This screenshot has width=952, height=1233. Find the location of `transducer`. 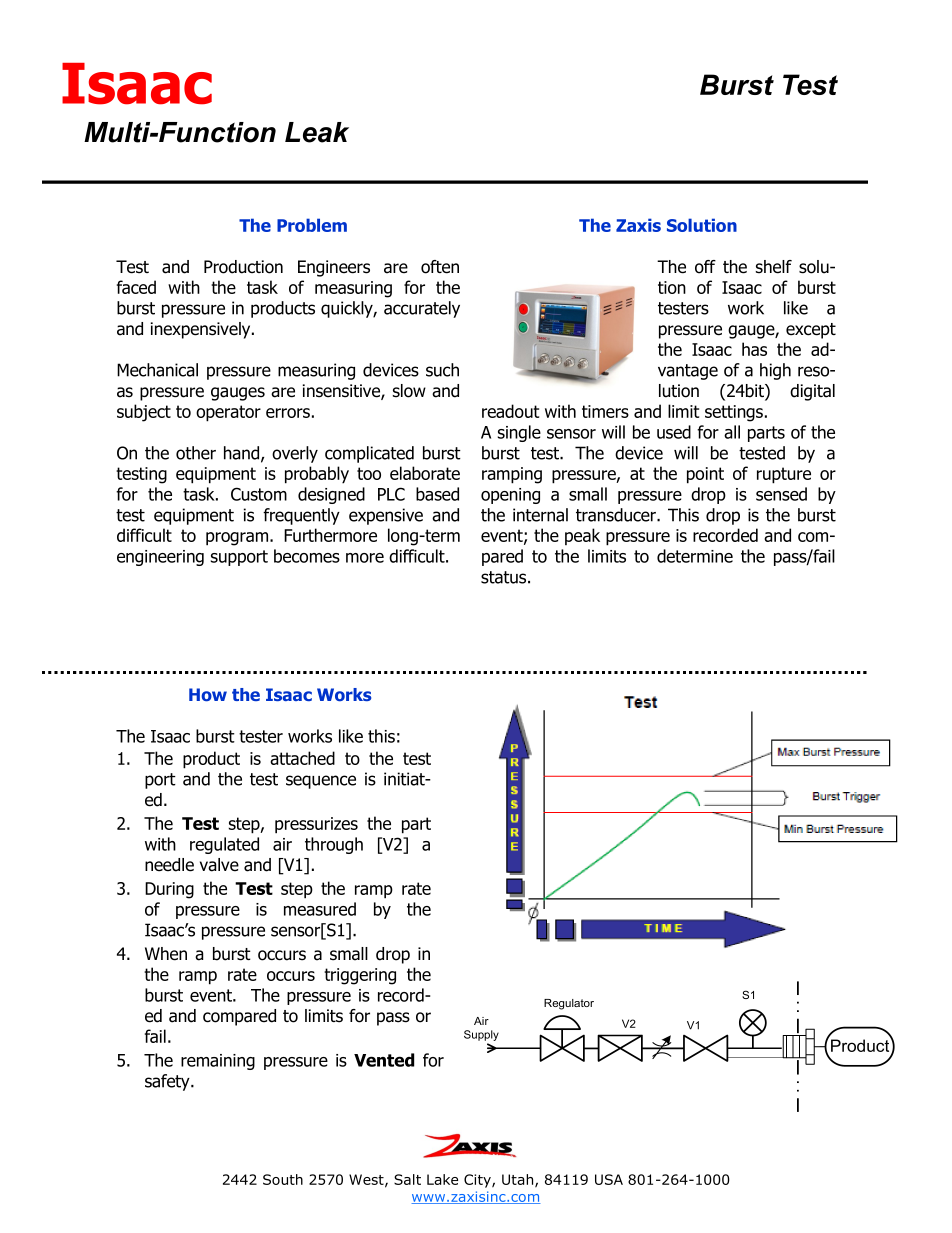

transducer is located at coordinates (617, 515).
